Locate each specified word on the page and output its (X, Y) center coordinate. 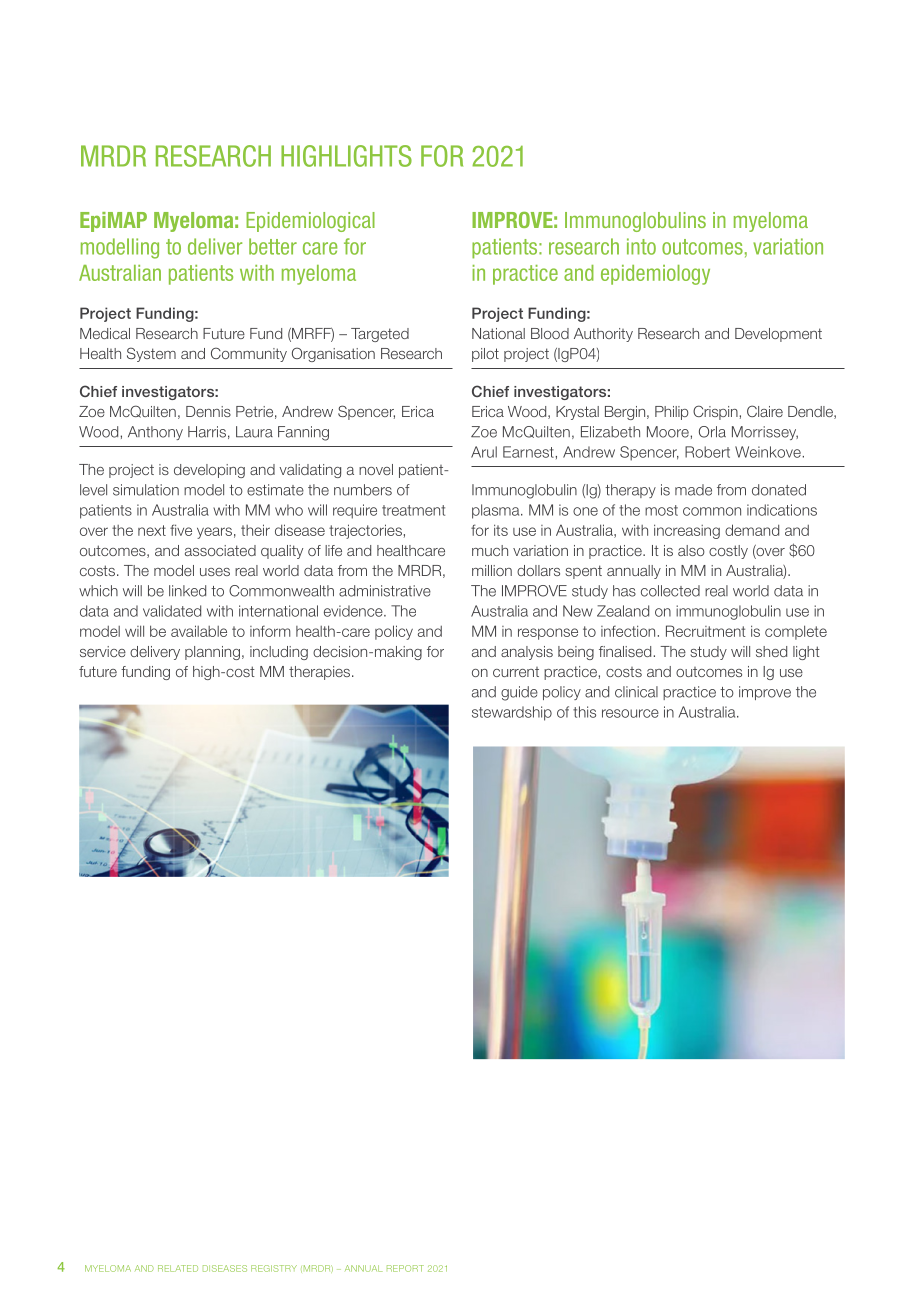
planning (212, 653)
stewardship (512, 713)
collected (670, 591)
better (273, 246)
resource (630, 713)
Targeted (380, 335)
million (492, 570)
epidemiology (655, 275)
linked (187, 591)
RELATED (178, 1268)
